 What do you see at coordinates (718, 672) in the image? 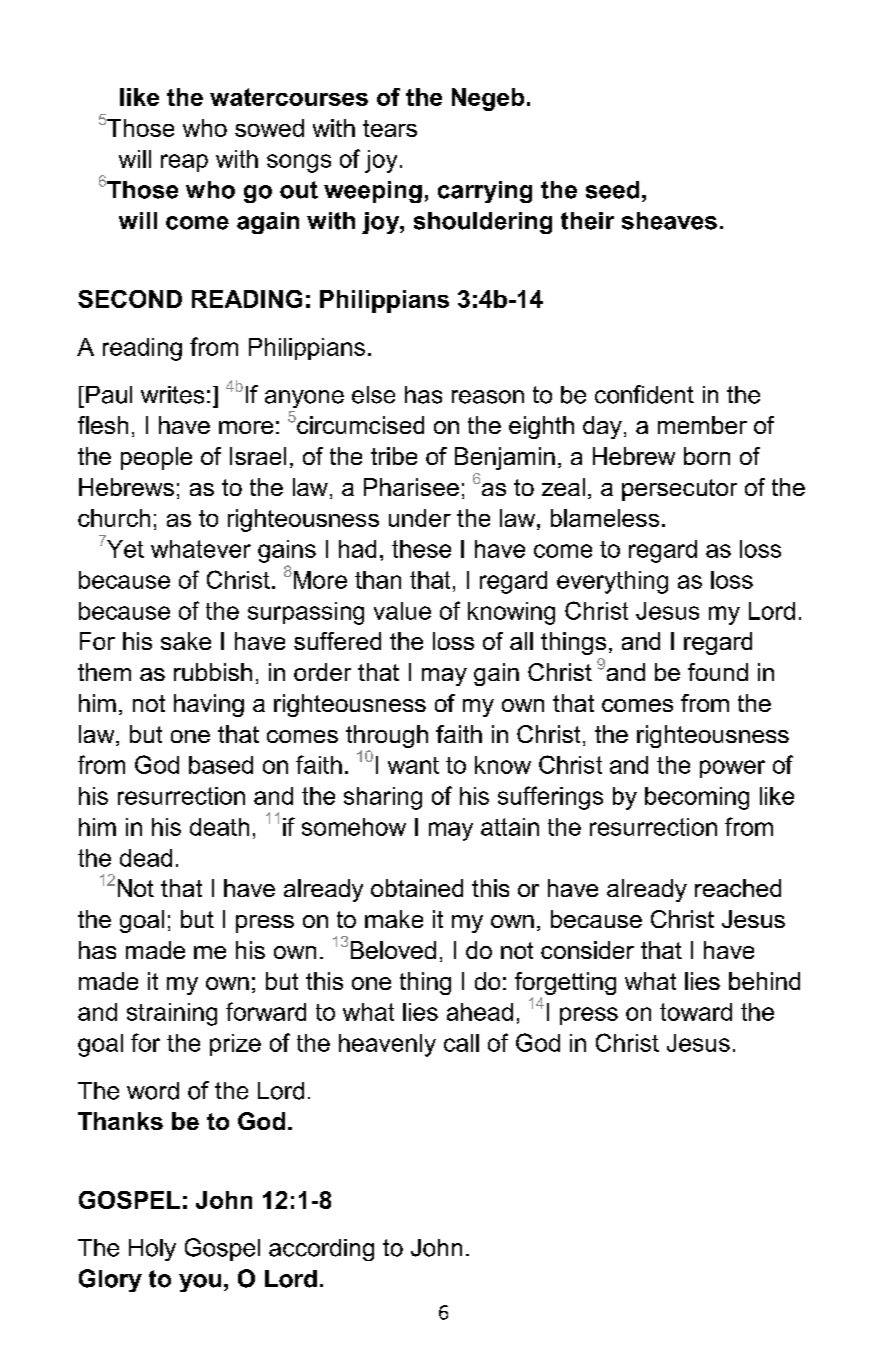
I see `found` at bounding box center [718, 672].
